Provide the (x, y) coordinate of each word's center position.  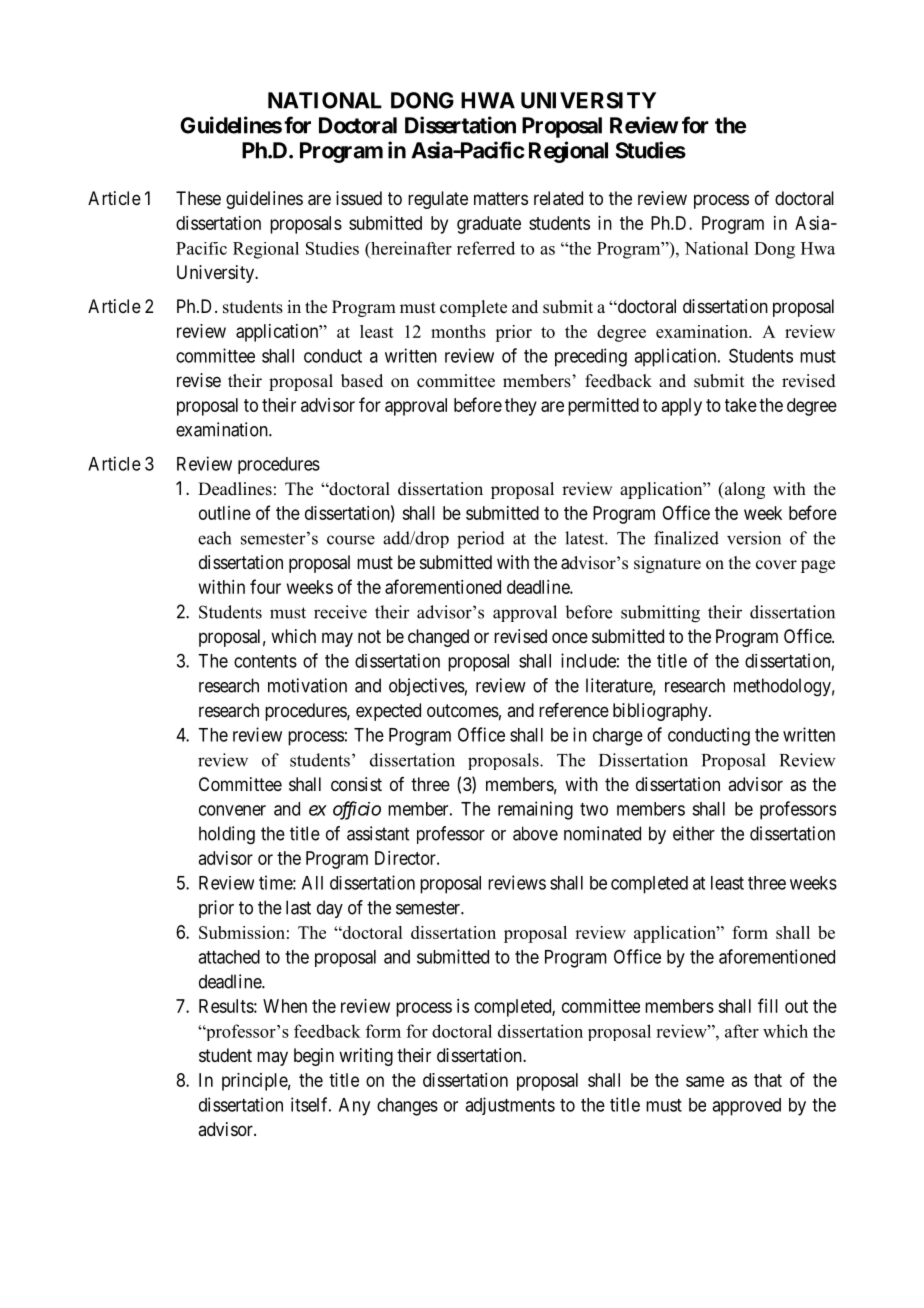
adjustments (510, 1106)
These (198, 198)
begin (314, 1057)
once (570, 637)
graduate (489, 225)
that (768, 1080)
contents (265, 661)
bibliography (661, 712)
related (558, 198)
